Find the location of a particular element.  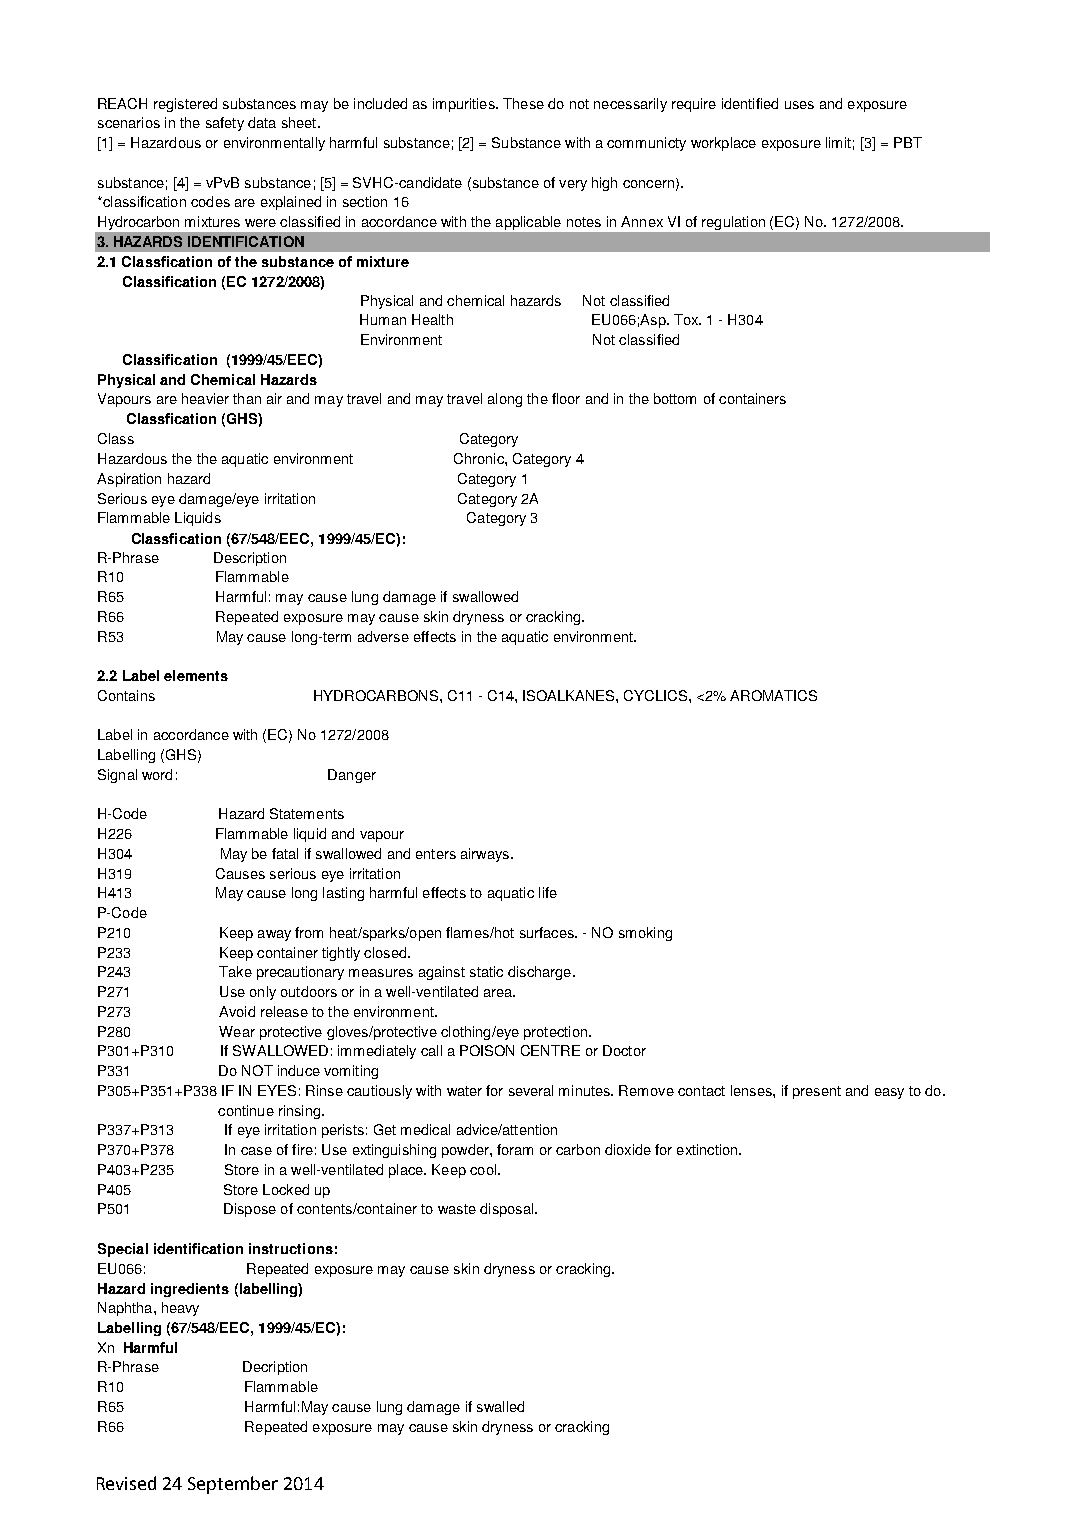

extinction is located at coordinates (708, 1149).
